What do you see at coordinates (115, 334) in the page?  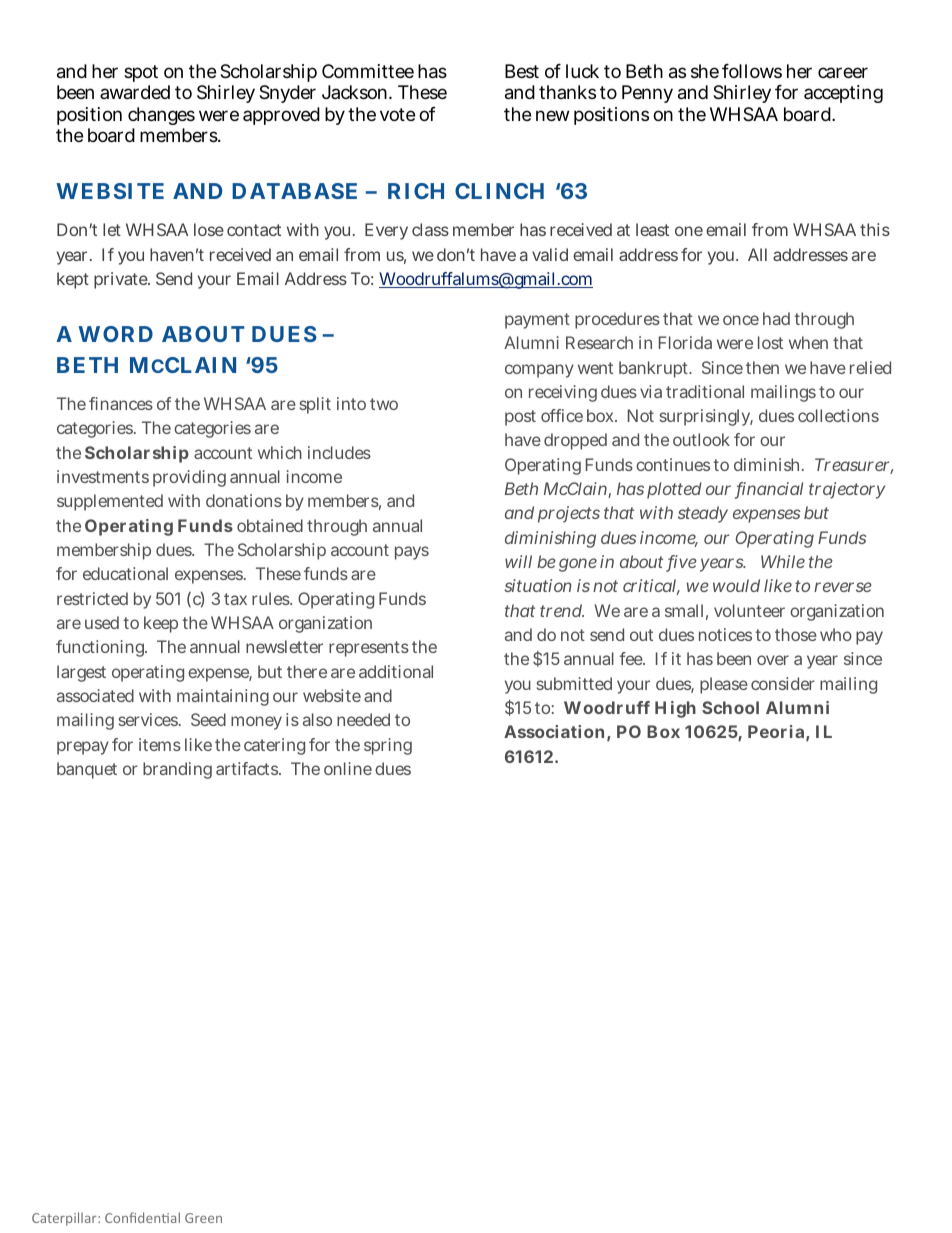 I see `WORD` at bounding box center [115, 334].
